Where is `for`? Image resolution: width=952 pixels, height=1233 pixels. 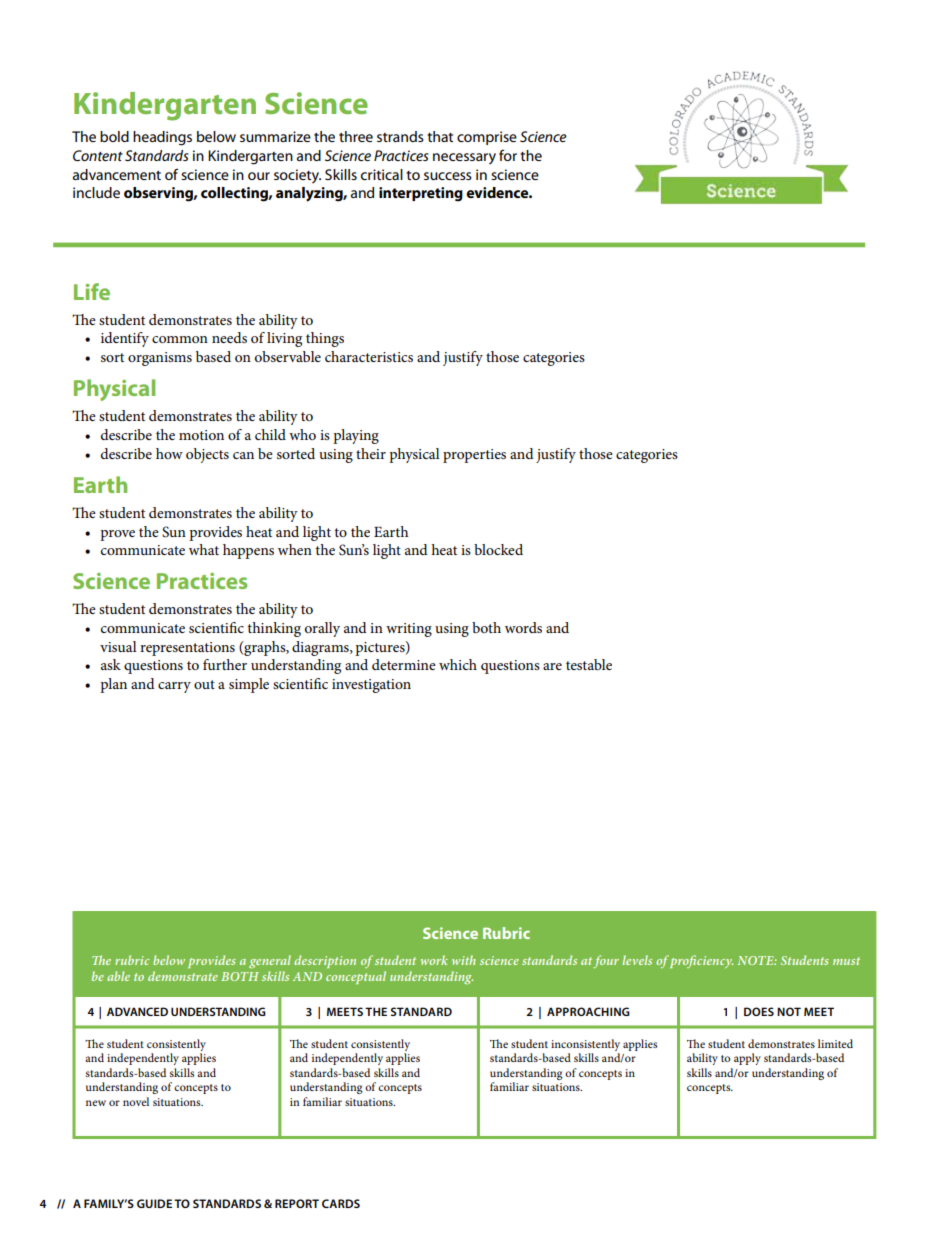 for is located at coordinates (508, 155).
